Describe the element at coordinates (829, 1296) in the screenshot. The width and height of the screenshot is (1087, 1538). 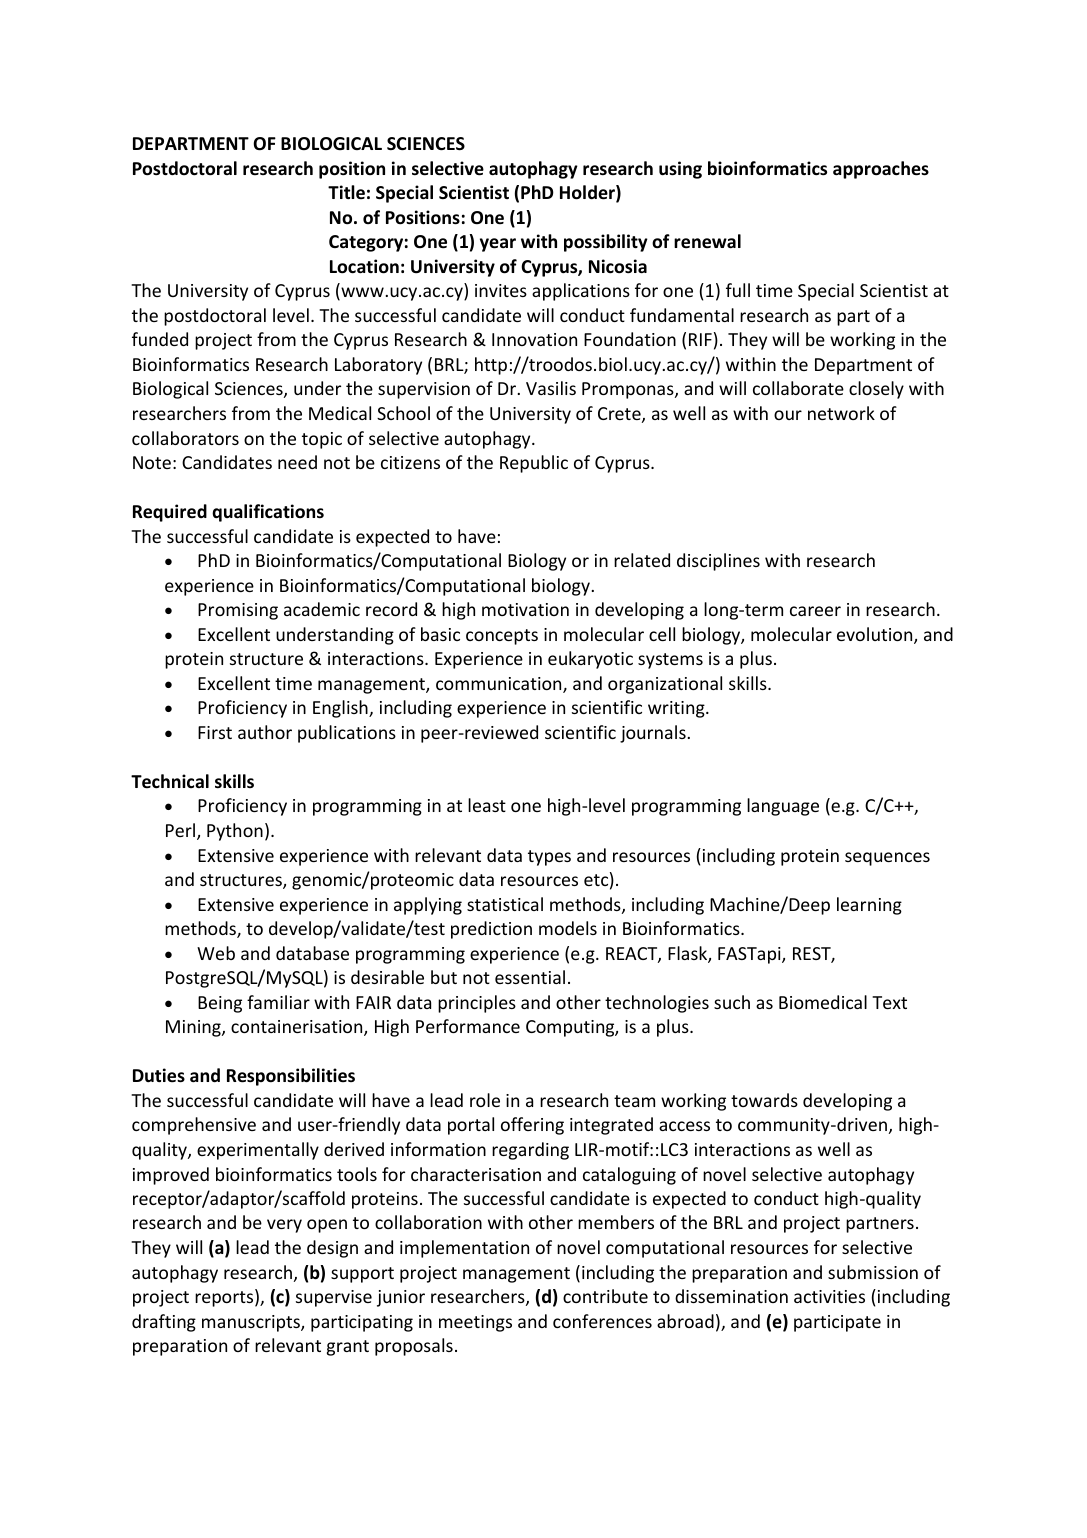
I see `activities` at that location.
